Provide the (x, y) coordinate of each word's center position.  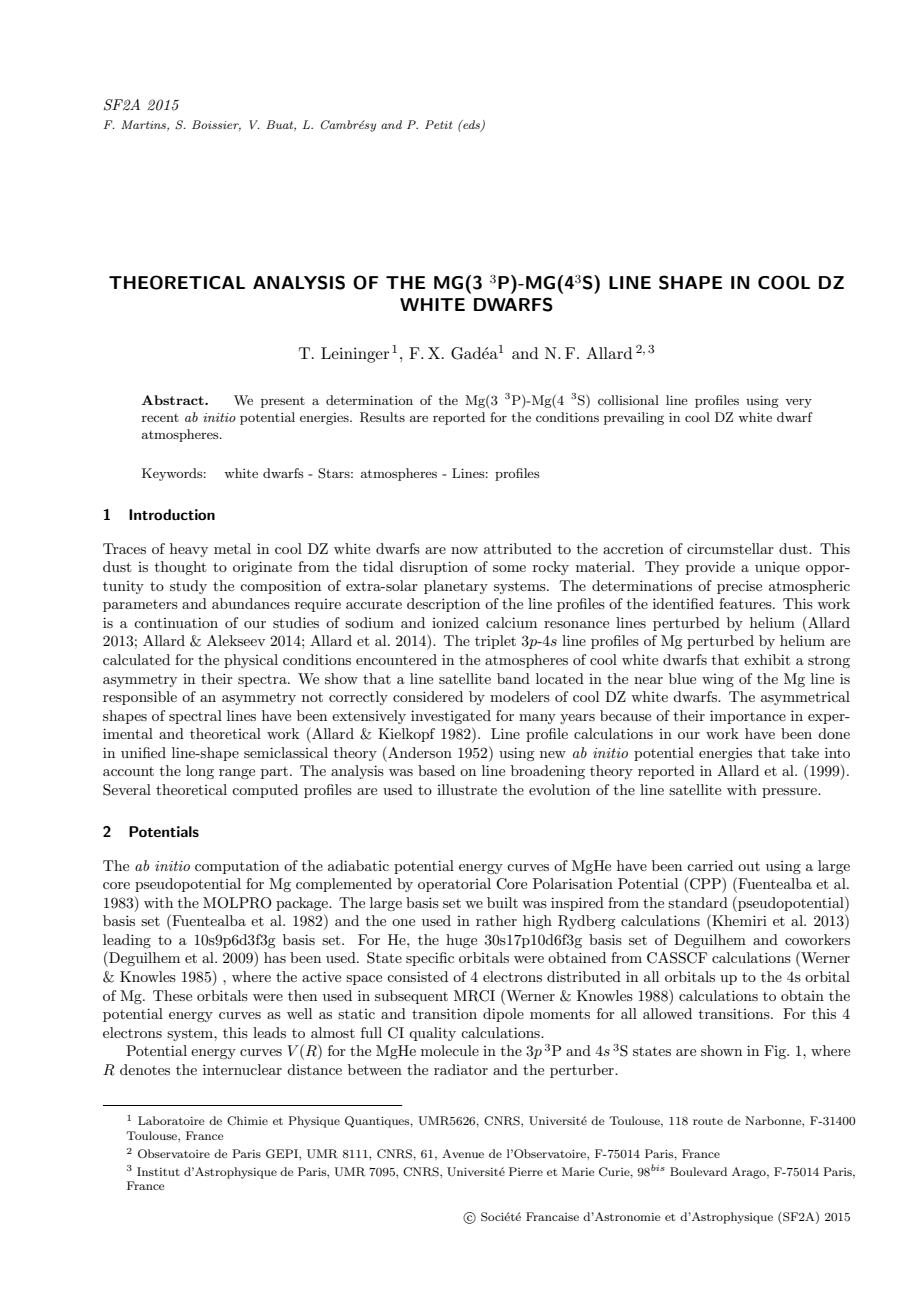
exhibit (767, 659)
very (798, 403)
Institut (158, 1171)
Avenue (463, 1153)
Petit (439, 124)
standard (698, 902)
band (513, 678)
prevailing (634, 418)
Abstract (174, 400)
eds (471, 126)
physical (251, 661)
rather (496, 920)
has (275, 957)
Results (382, 417)
